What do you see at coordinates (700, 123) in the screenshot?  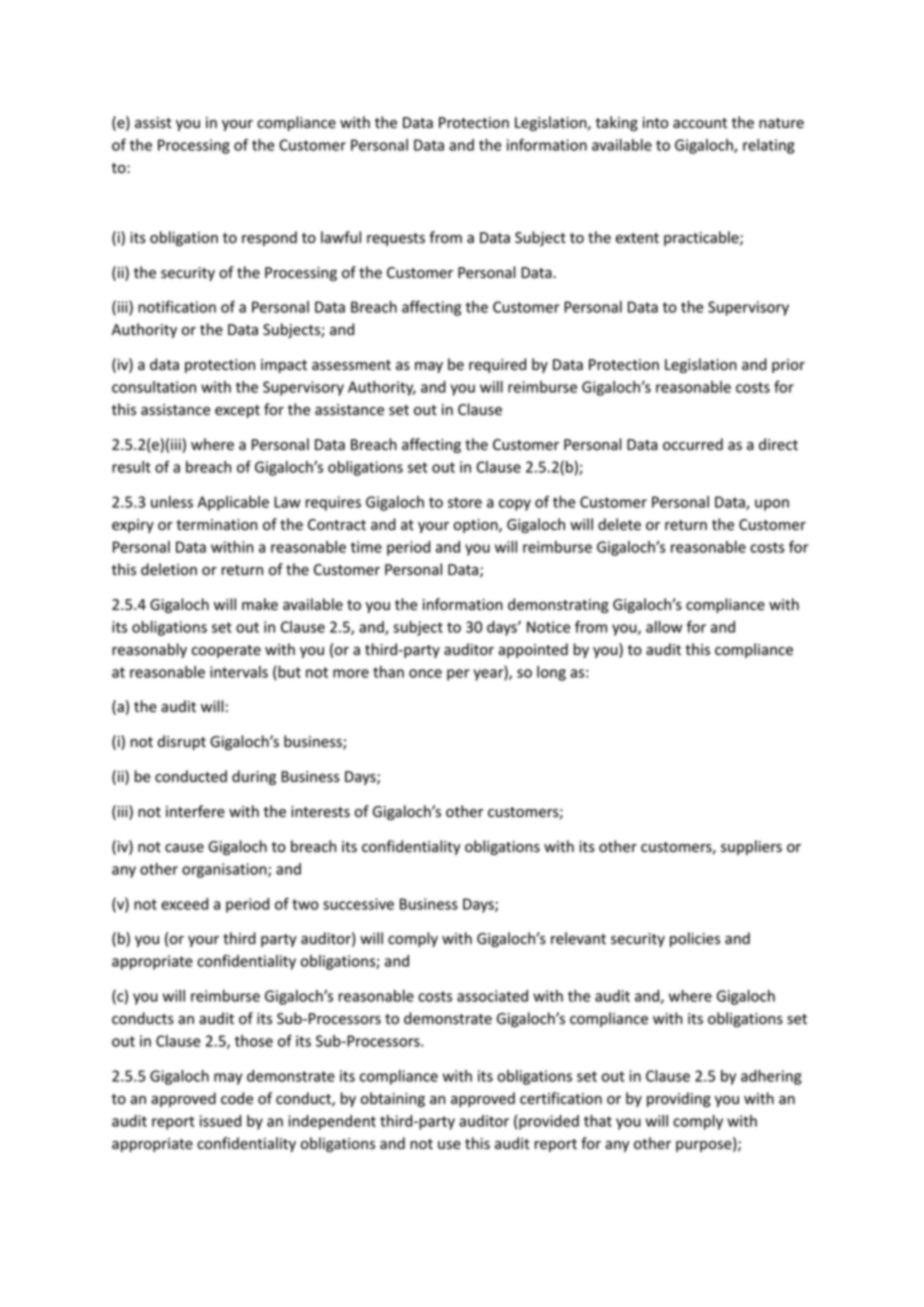 I see `account` at bounding box center [700, 123].
